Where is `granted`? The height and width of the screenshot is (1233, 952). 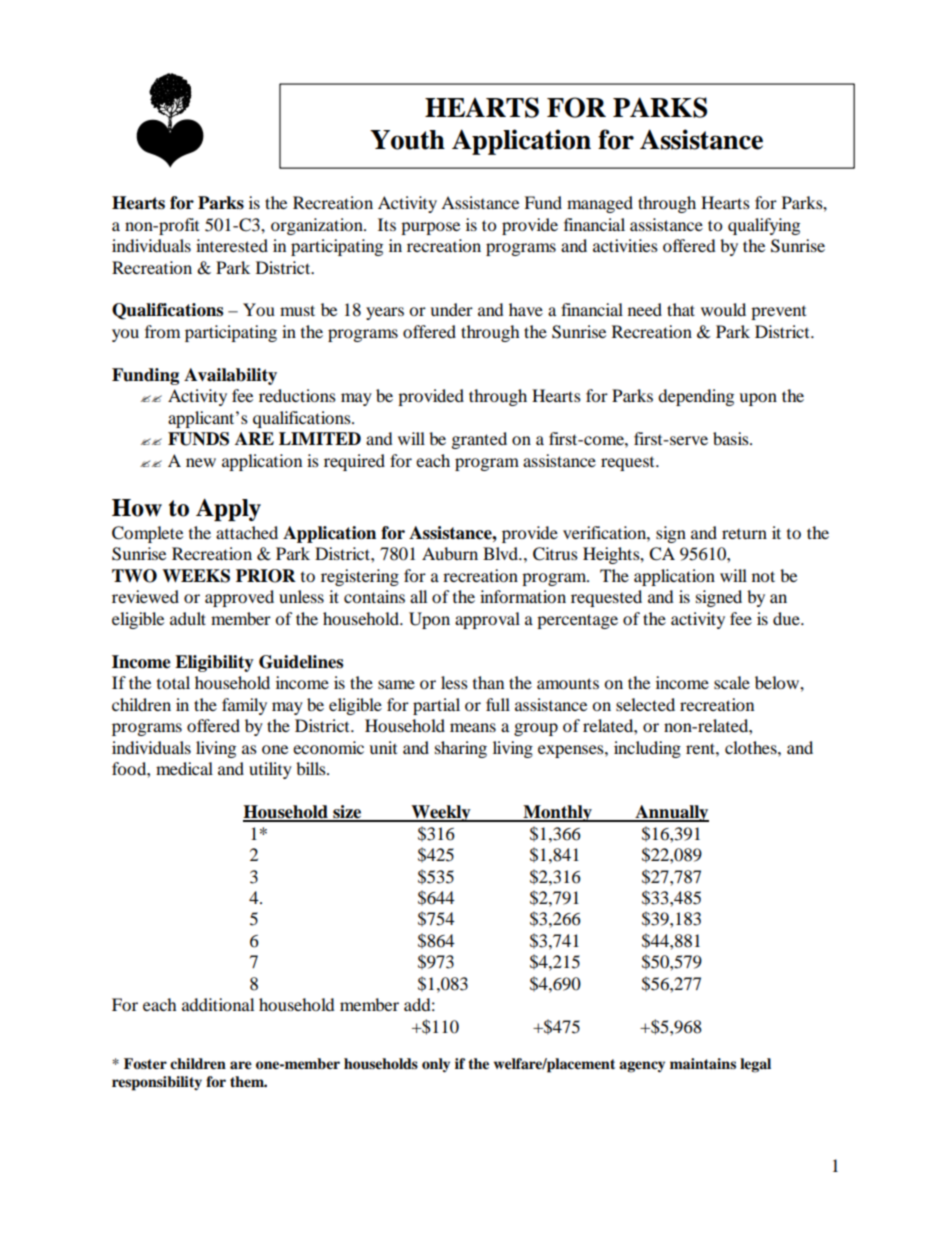 granted is located at coordinates (479, 440).
